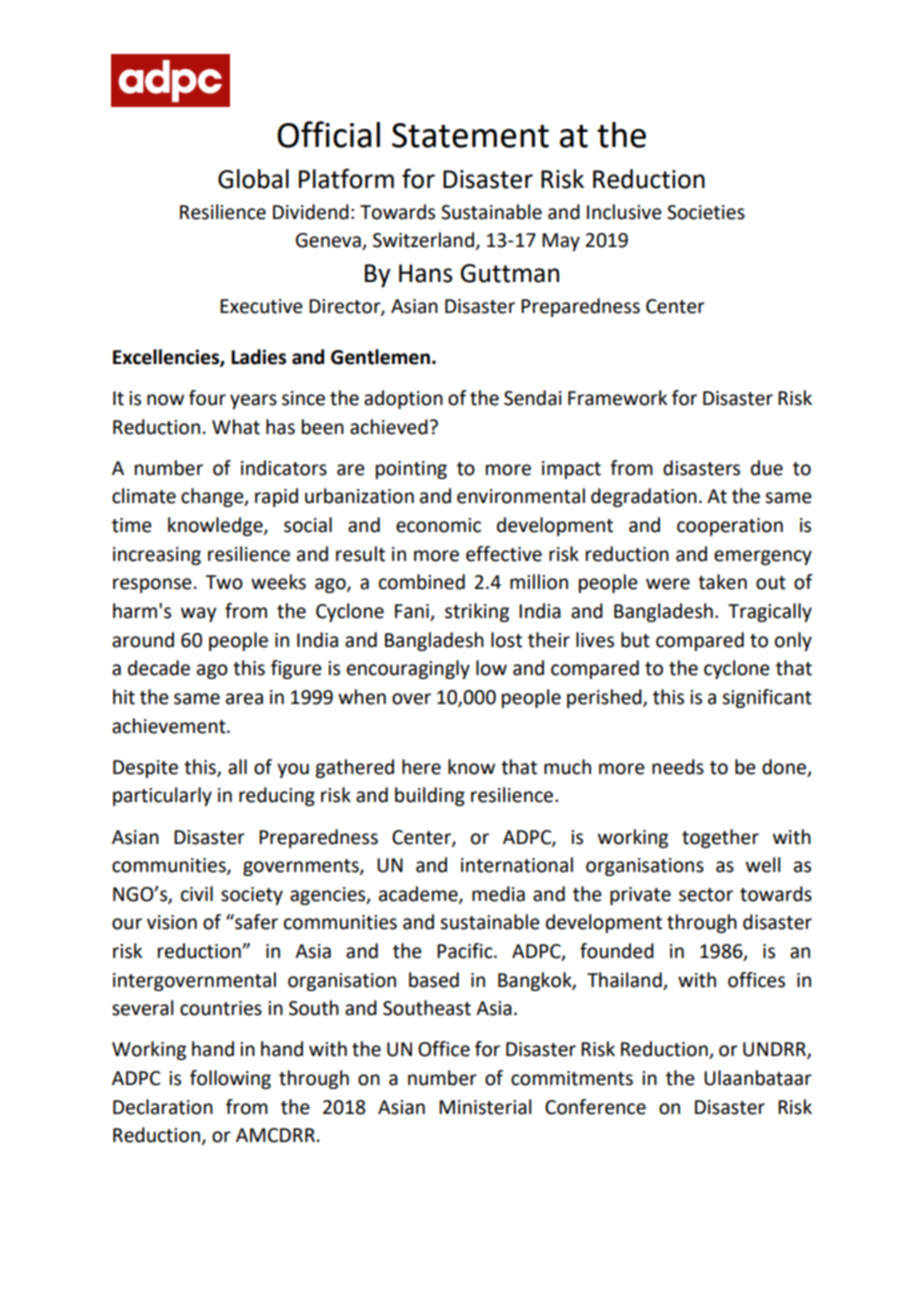  What do you see at coordinates (230, 1079) in the screenshot?
I see `following` at bounding box center [230, 1079].
